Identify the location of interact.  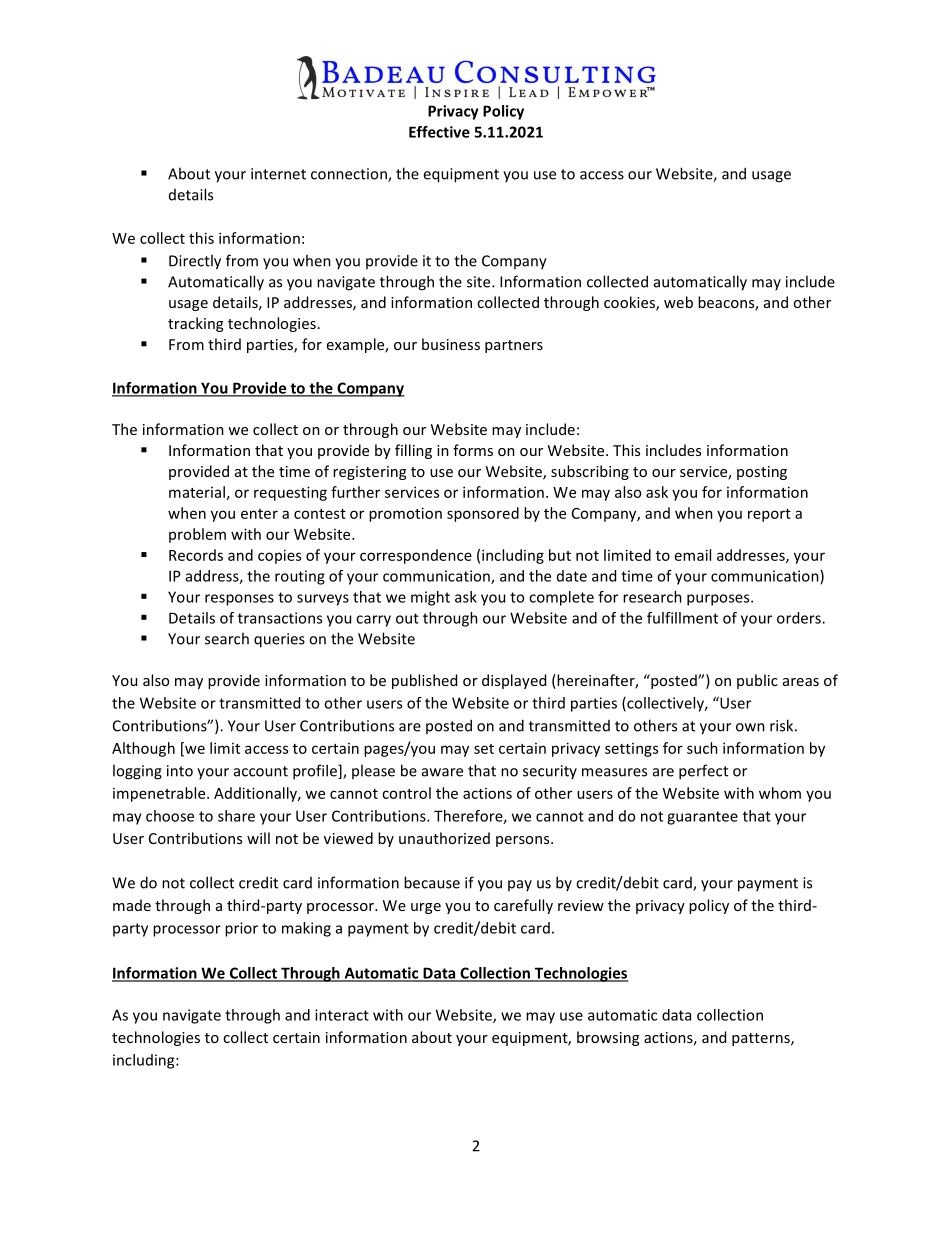
(342, 1015).
